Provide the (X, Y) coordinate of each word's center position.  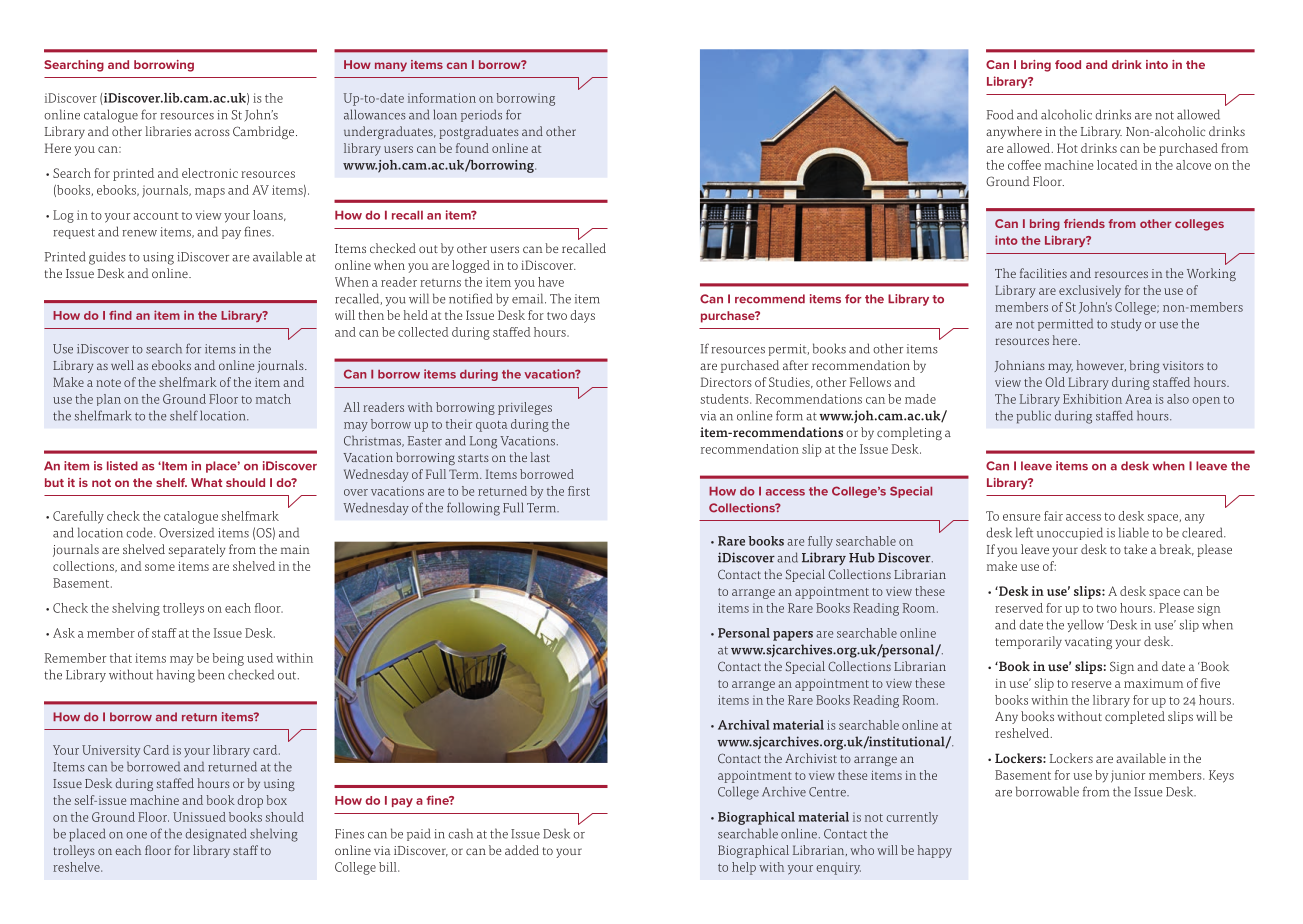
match (273, 399)
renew (139, 233)
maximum (1153, 683)
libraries (168, 131)
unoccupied (1070, 533)
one (136, 835)
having (176, 676)
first (579, 491)
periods (481, 115)
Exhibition (1092, 399)
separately (197, 550)
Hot (1067, 148)
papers (793, 636)
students (725, 399)
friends (1084, 223)
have (551, 282)
